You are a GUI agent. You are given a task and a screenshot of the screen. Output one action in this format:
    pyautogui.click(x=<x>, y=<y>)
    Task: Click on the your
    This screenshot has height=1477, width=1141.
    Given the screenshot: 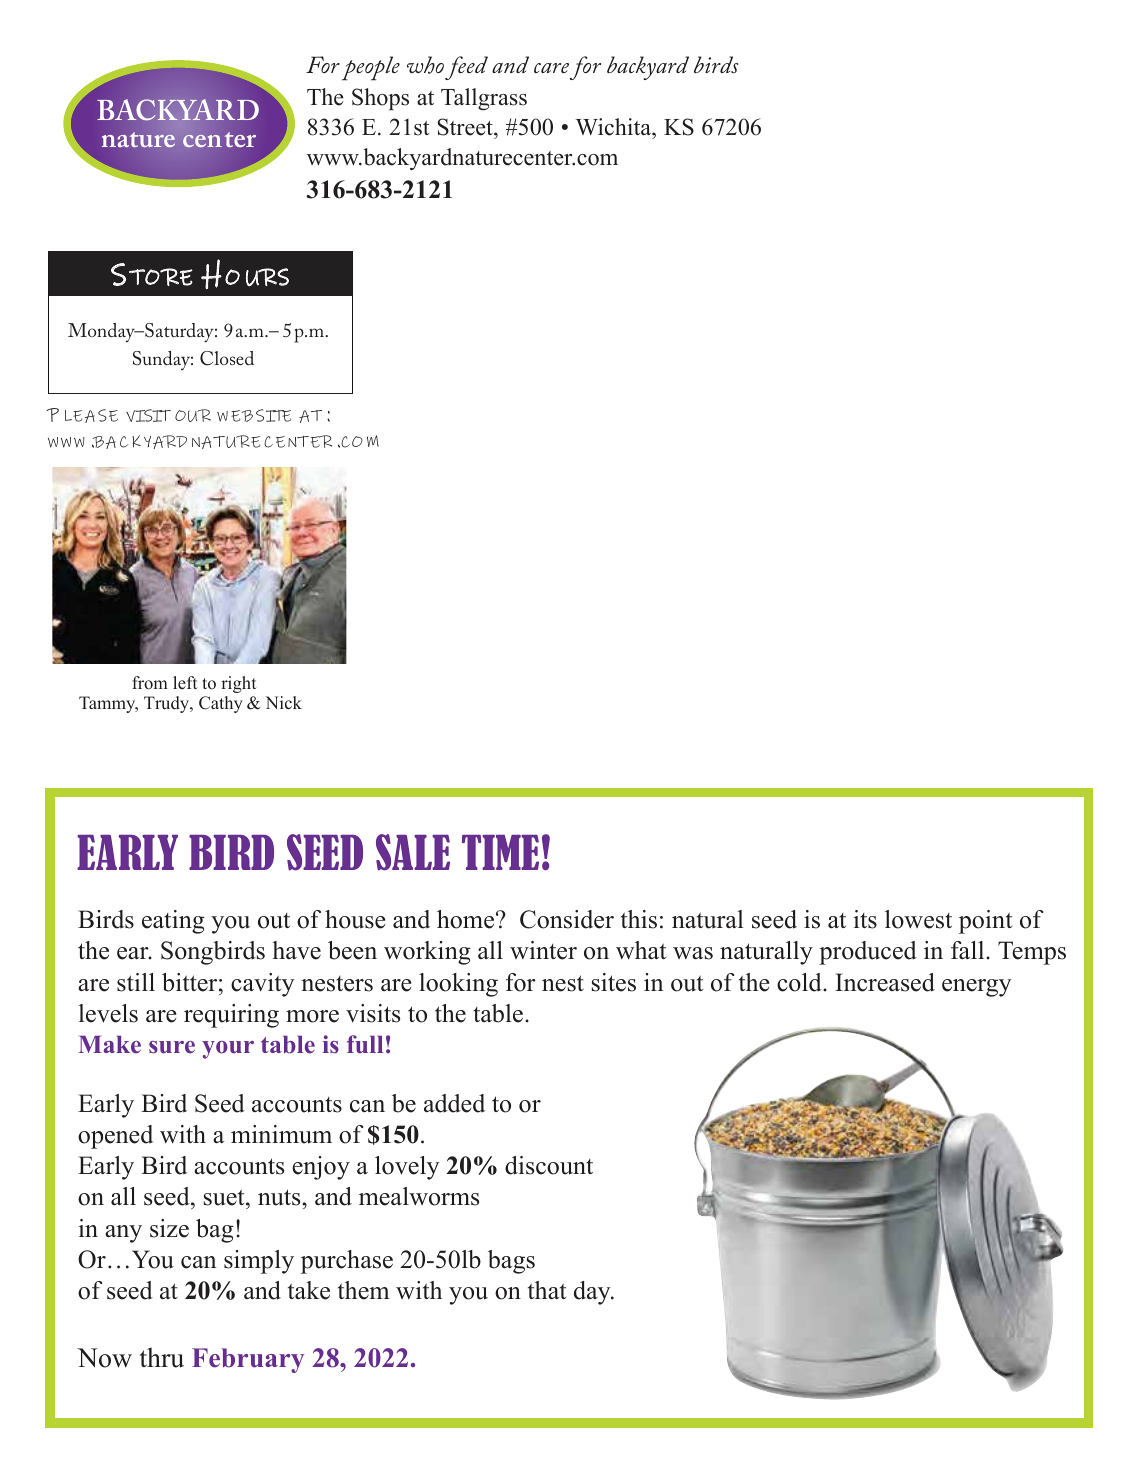 What is the action you would take?
    pyautogui.click(x=228, y=1050)
